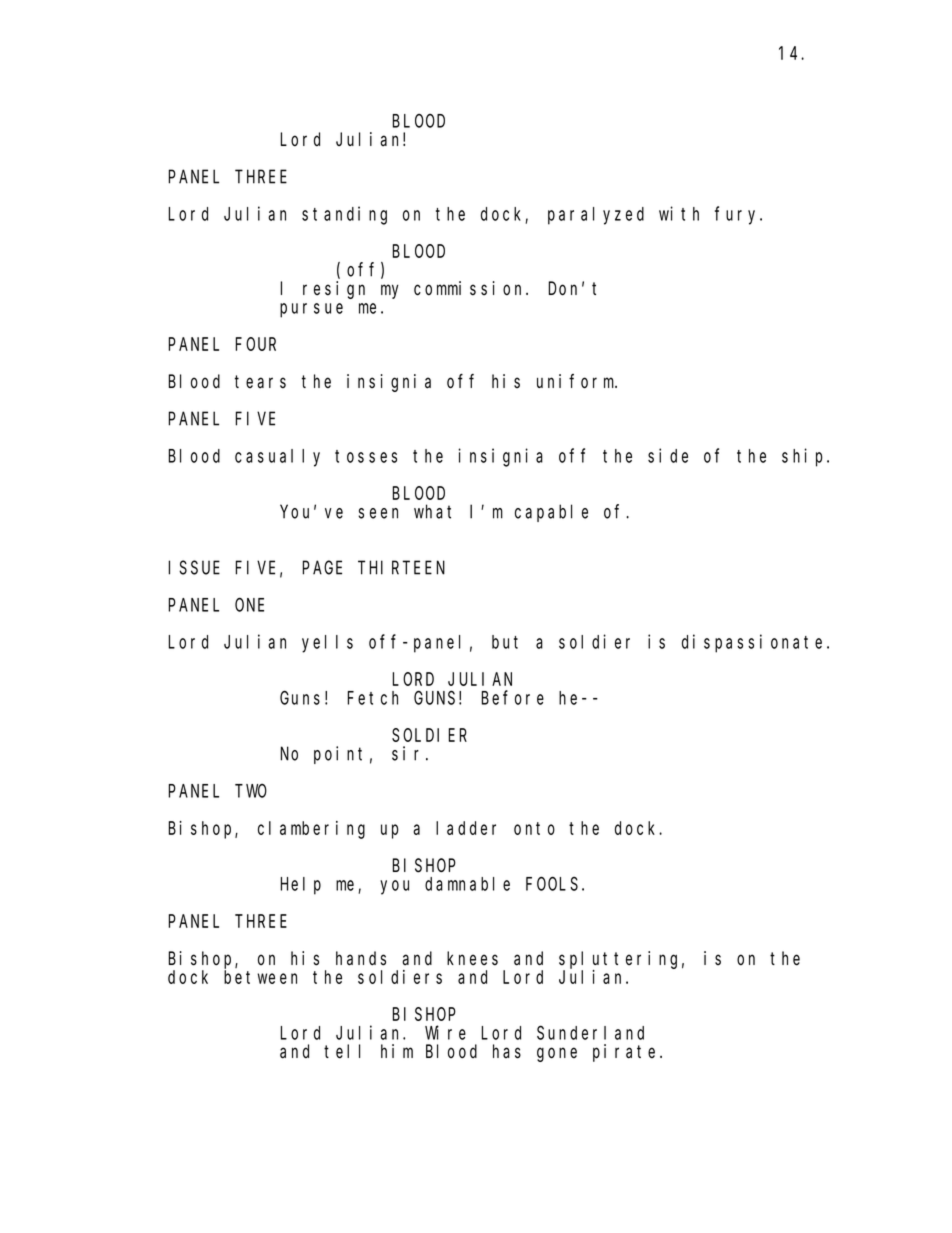 The width and height of the document is (952, 1233). What do you see at coordinates (551, 513) in the document?
I see `capable` at bounding box center [551, 513].
